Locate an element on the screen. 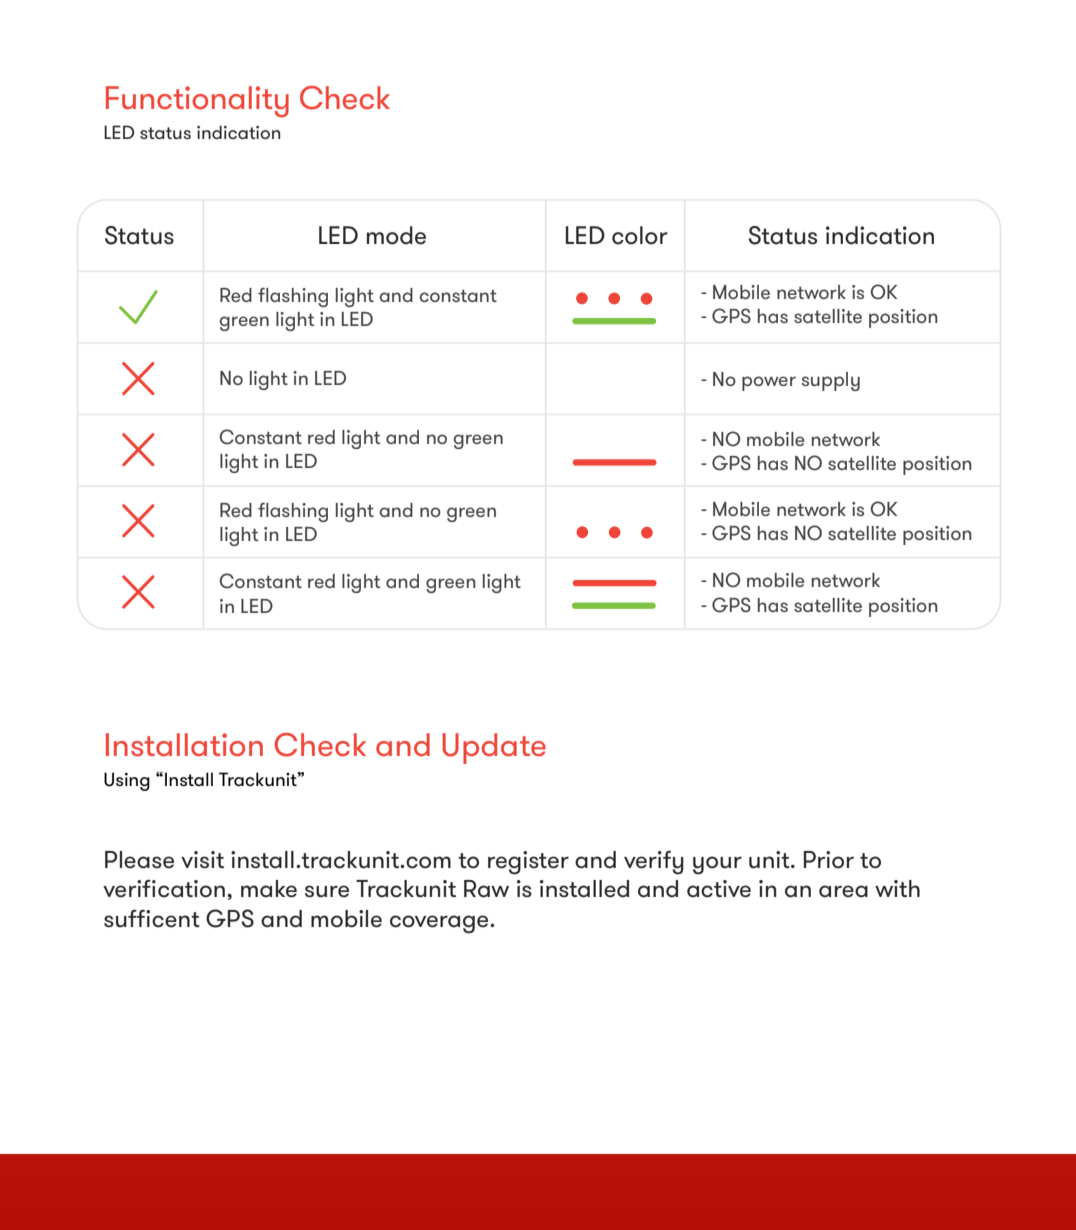 This screenshot has height=1230, width=1076. Using is located at coordinates (127, 781).
